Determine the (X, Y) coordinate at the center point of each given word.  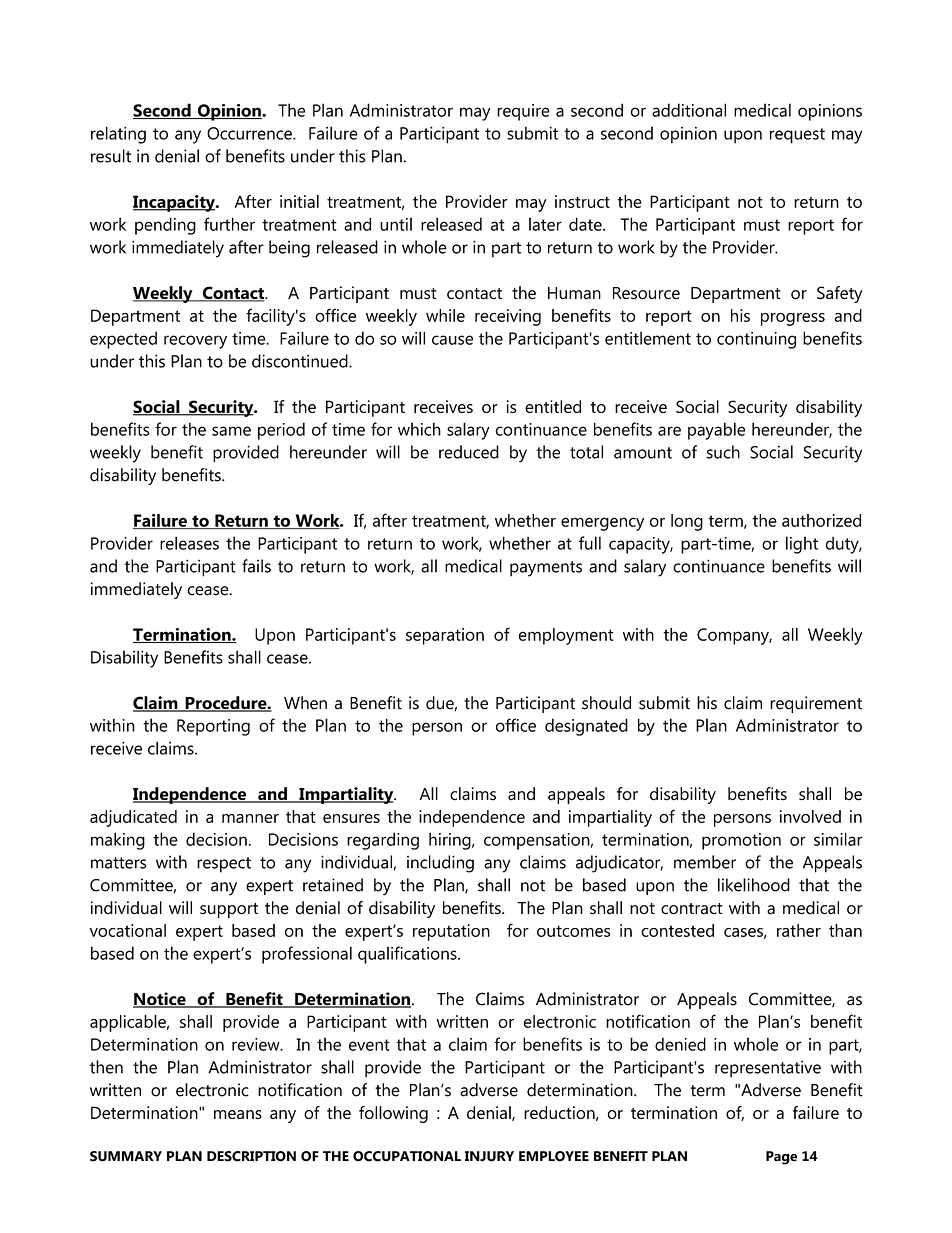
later (545, 224)
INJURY (489, 1156)
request (797, 136)
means (238, 1114)
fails (256, 566)
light (802, 545)
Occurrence (250, 133)
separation (445, 636)
